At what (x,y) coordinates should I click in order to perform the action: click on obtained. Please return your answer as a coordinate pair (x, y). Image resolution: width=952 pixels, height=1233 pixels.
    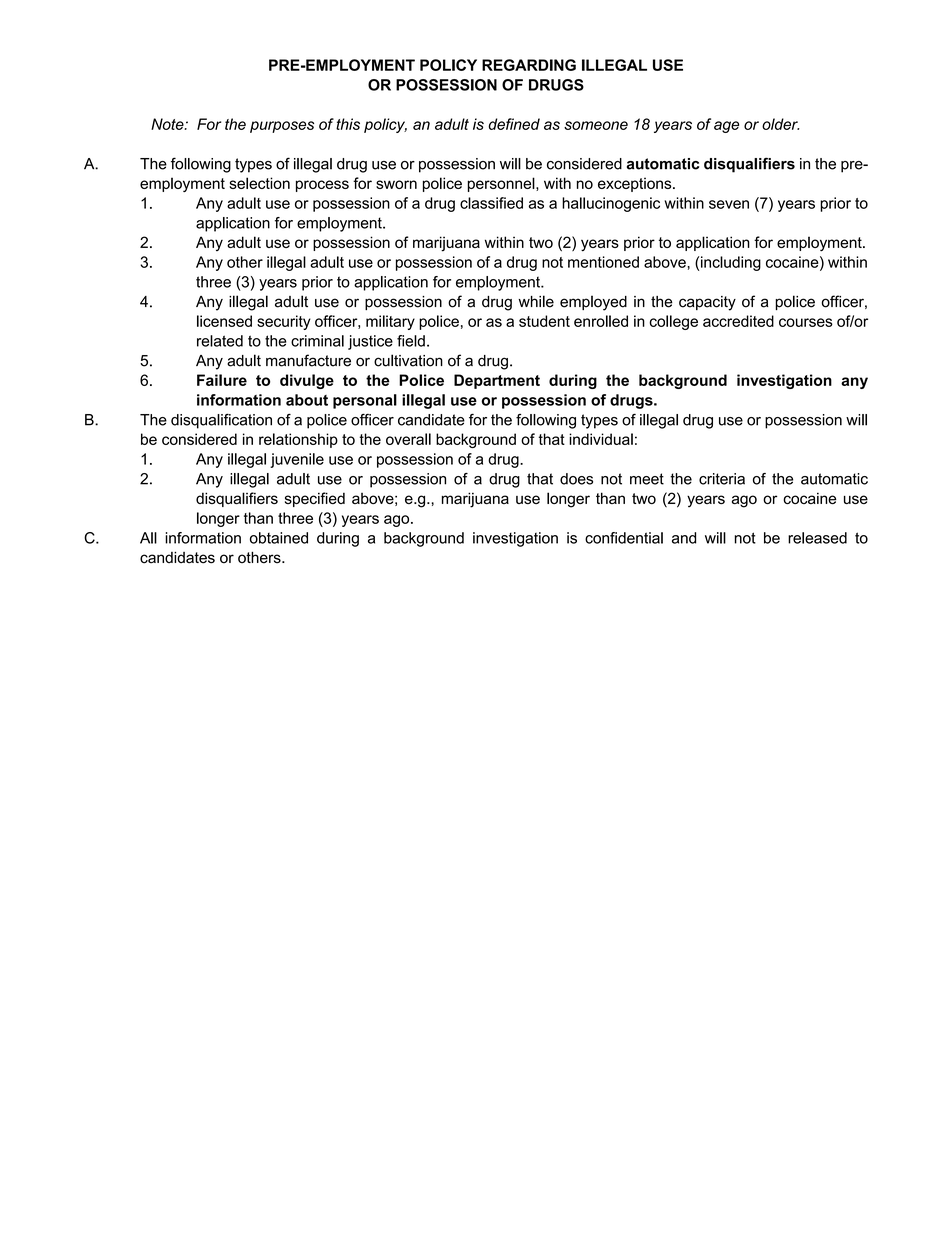
    Looking at the image, I should click on (279, 538).
